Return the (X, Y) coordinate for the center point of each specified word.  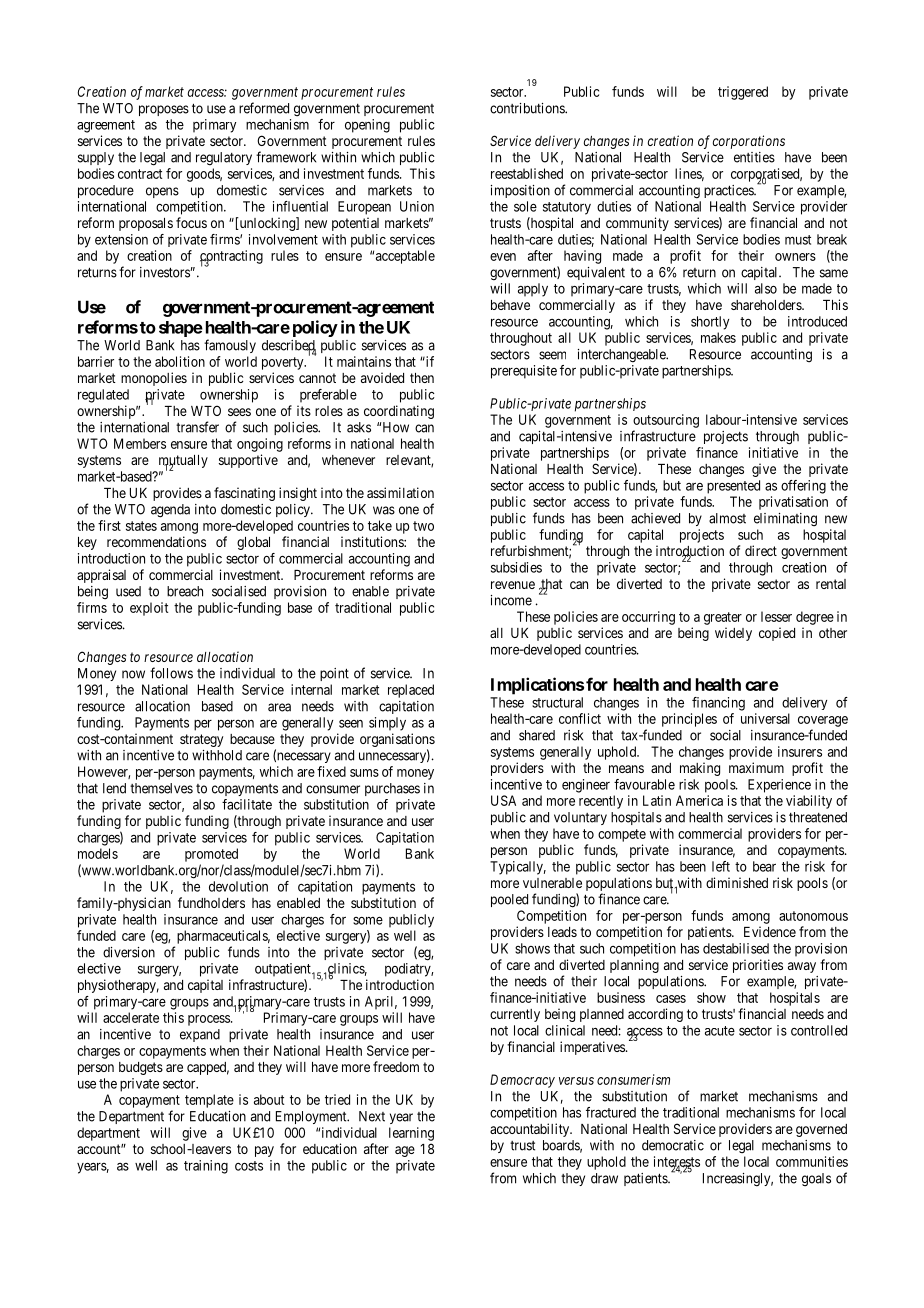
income (511, 600)
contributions (528, 108)
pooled (509, 900)
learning (411, 1134)
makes (718, 337)
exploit (149, 609)
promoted (211, 855)
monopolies (154, 379)
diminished (737, 882)
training (206, 1167)
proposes (164, 110)
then (422, 378)
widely (733, 634)
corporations (749, 142)
